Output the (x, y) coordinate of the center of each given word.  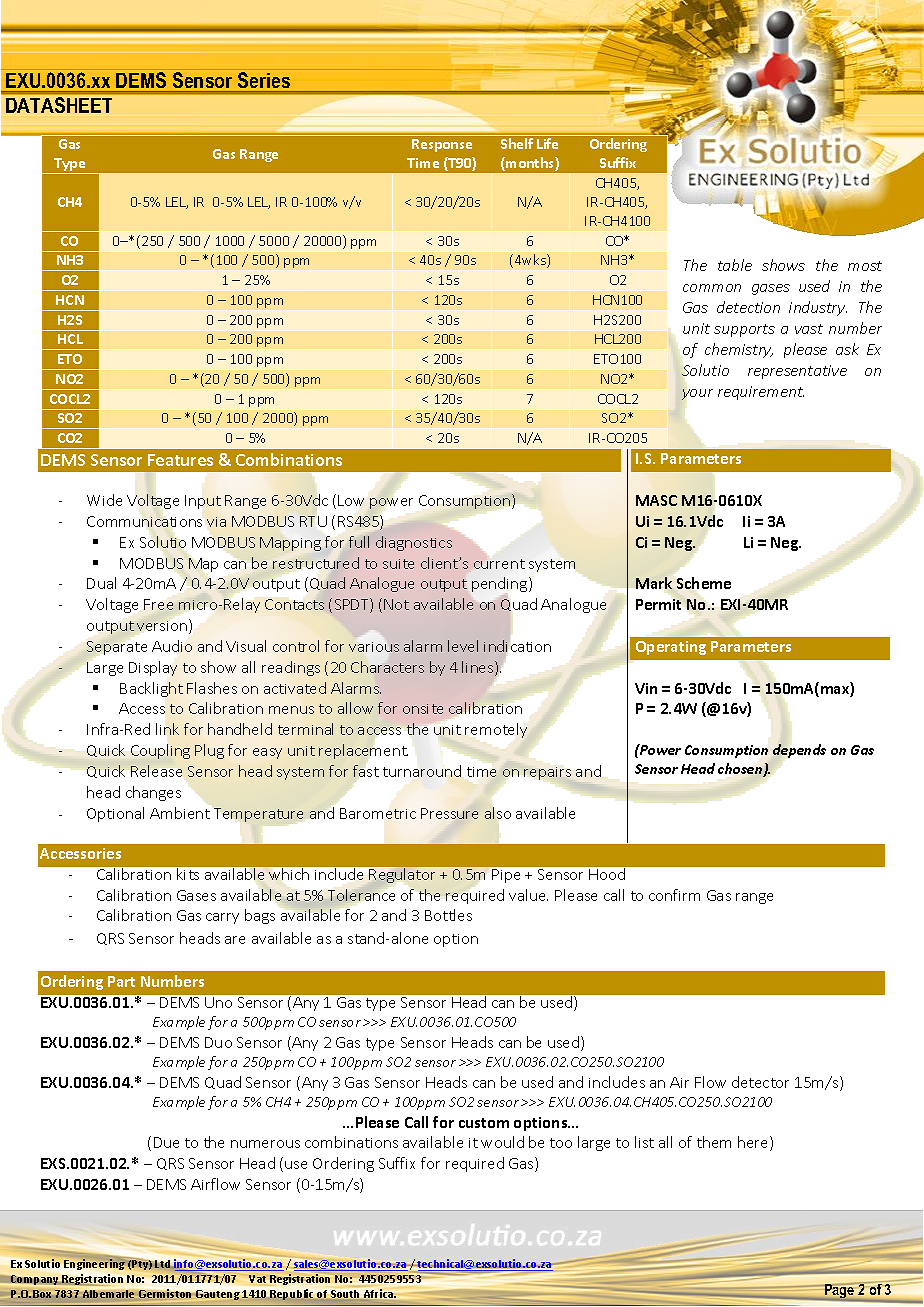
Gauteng (218, 1295)
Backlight (151, 689)
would (502, 1142)
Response (442, 145)
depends (798, 751)
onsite (423, 709)
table (735, 265)
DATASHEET (60, 106)
